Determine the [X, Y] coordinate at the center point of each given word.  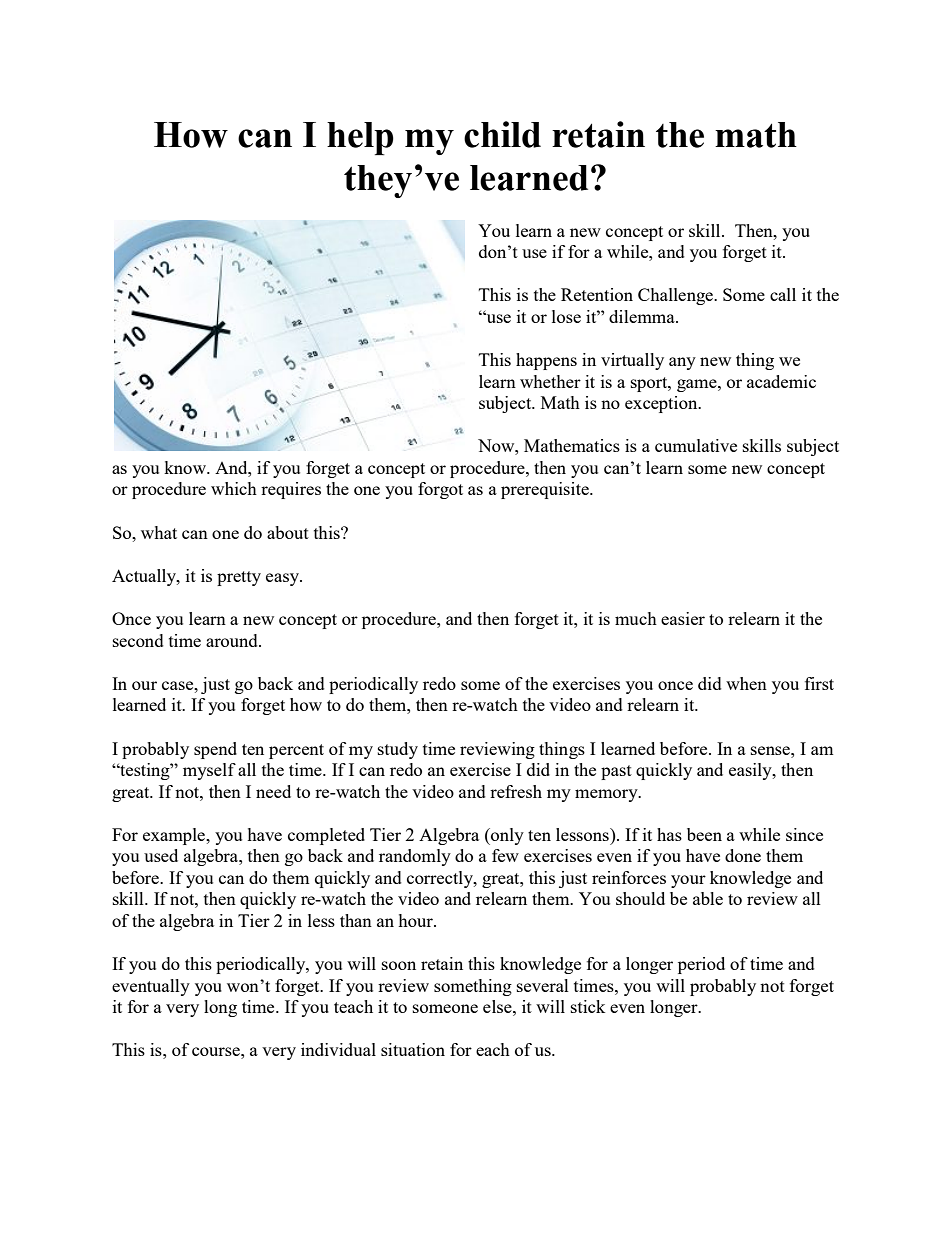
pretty [239, 578]
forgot [440, 490]
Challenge [676, 296]
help [360, 138]
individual [338, 1049]
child [502, 134]
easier [683, 618]
